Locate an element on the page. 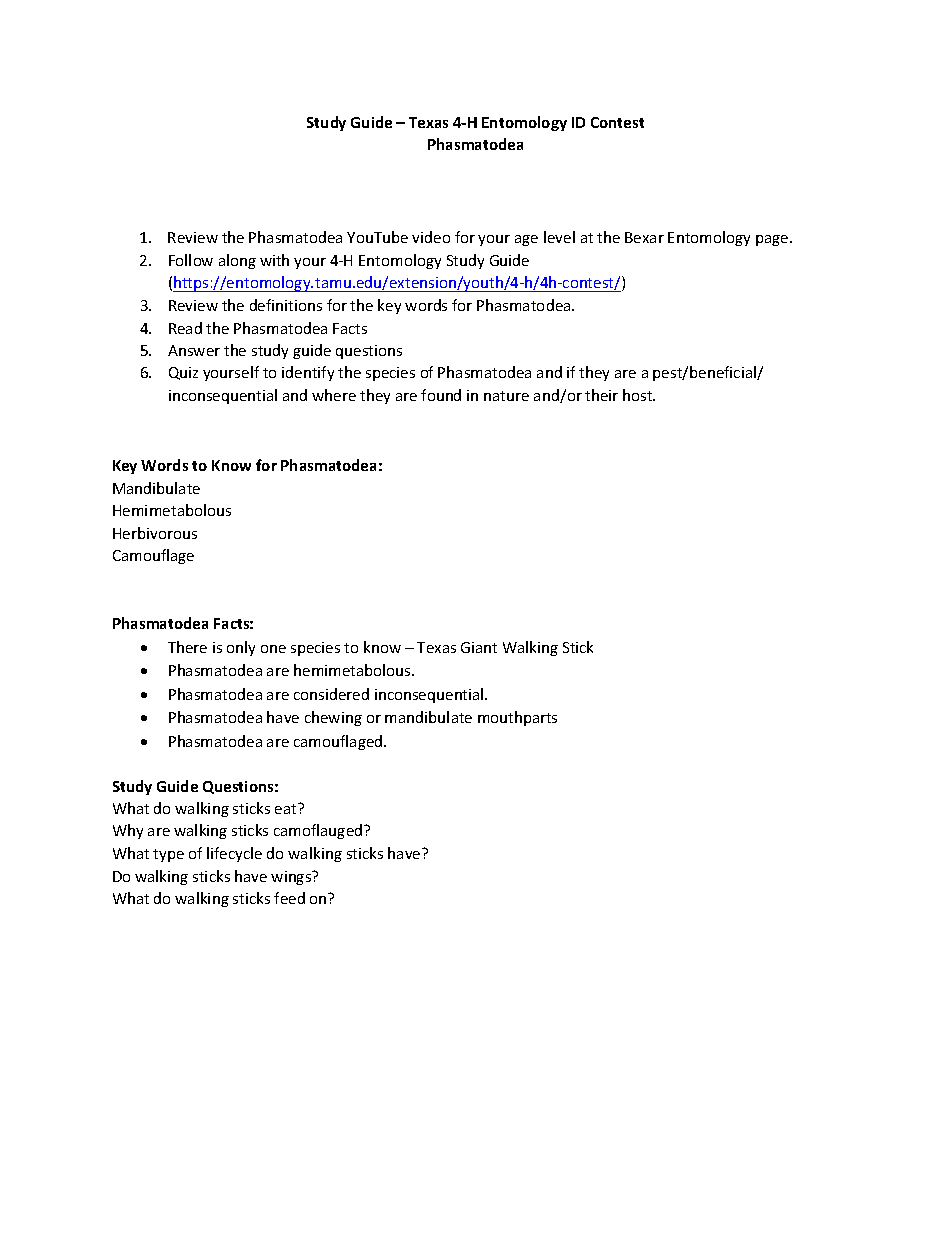 The height and width of the document is (1233, 952). feed is located at coordinates (289, 898).
